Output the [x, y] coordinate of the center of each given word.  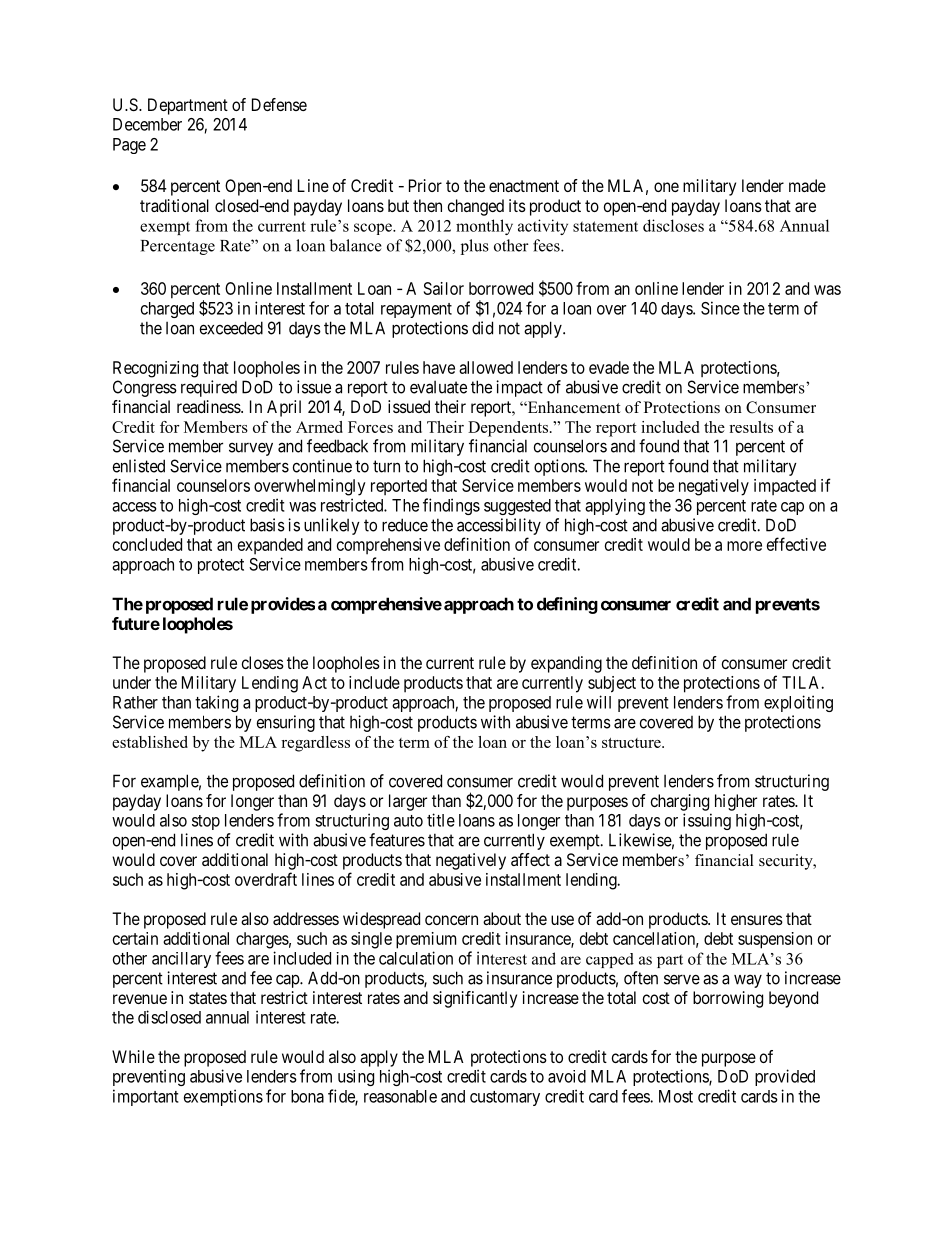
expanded [270, 546]
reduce [405, 525]
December [147, 124]
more [744, 546]
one [666, 187]
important [146, 1097]
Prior [425, 185]
